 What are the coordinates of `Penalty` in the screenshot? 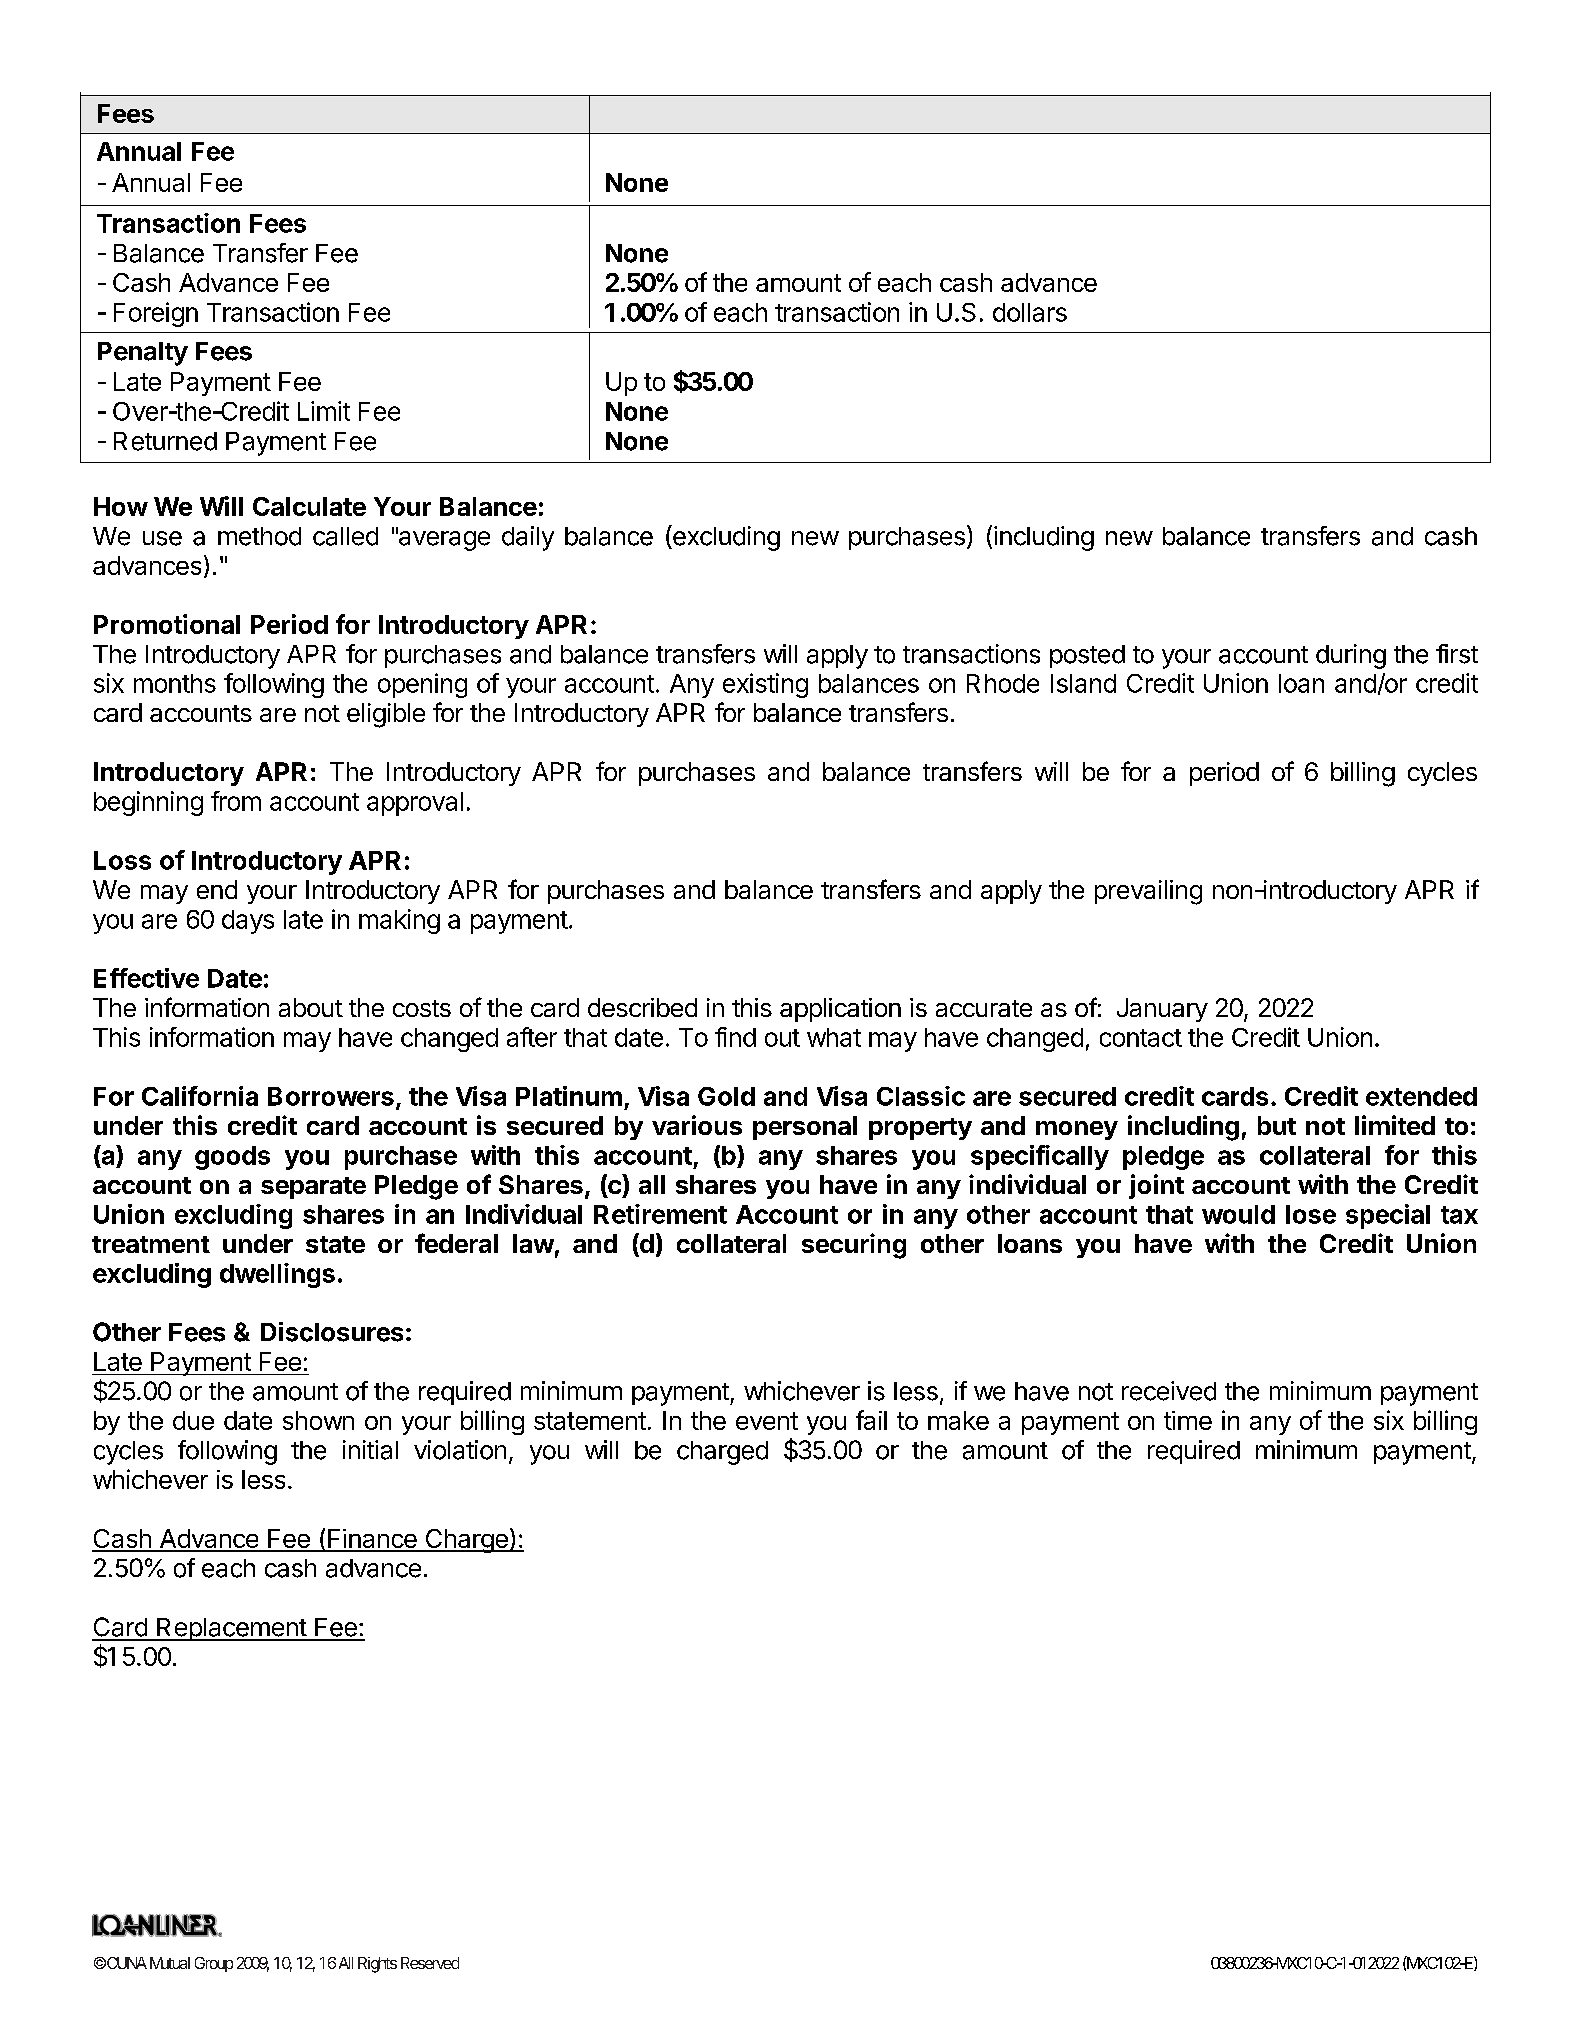 It's located at (143, 354).
